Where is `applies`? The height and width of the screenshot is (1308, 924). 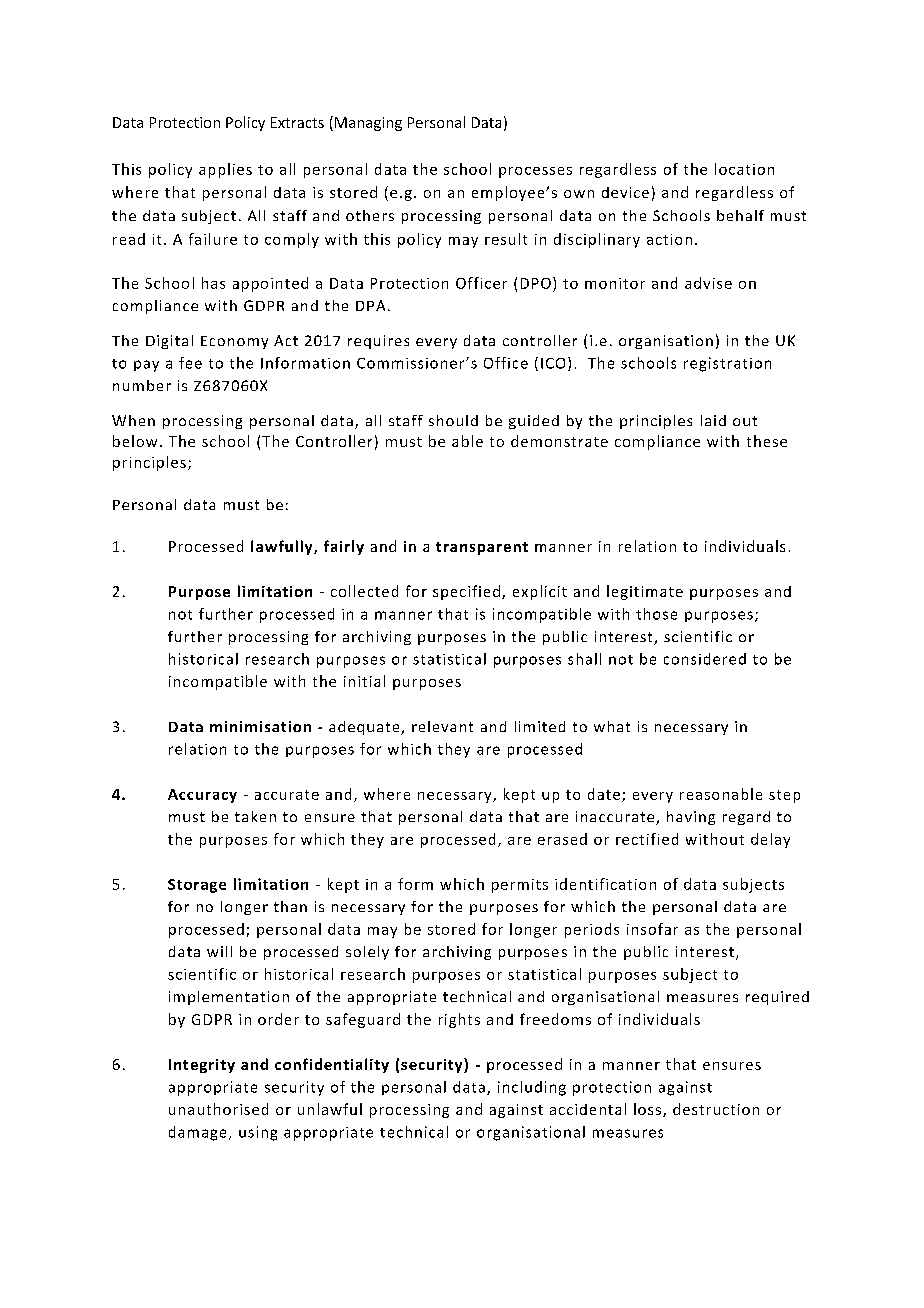 applies is located at coordinates (225, 170).
